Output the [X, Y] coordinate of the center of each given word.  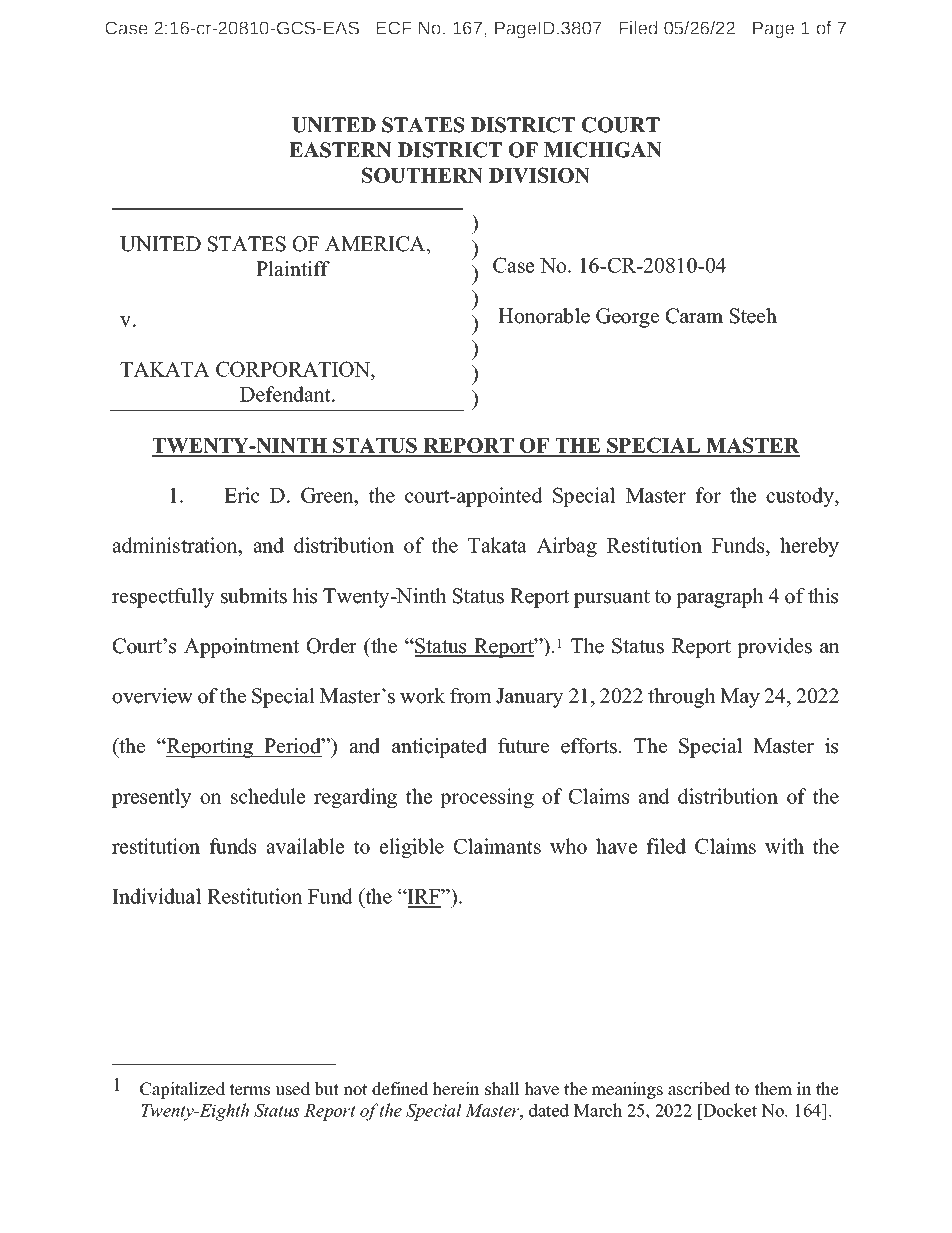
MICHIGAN [603, 150]
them [773, 1089]
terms [249, 1090]
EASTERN [340, 150]
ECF [394, 28]
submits [254, 596]
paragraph [720, 598]
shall [502, 1089]
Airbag [566, 547]
